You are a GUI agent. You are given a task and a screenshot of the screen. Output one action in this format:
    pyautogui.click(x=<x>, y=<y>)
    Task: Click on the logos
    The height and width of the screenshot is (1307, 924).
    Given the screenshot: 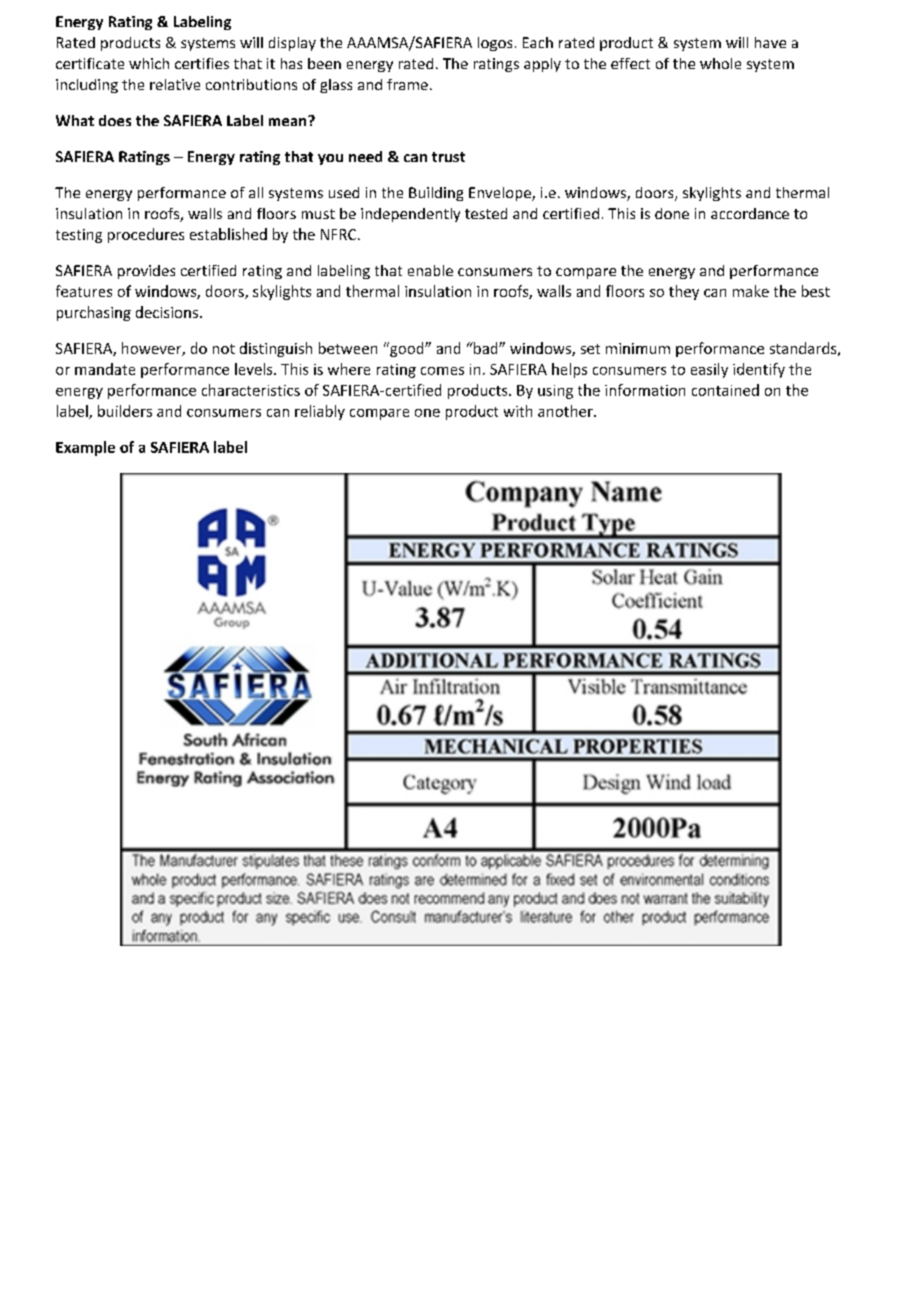 What is the action you would take?
    pyautogui.click(x=495, y=44)
